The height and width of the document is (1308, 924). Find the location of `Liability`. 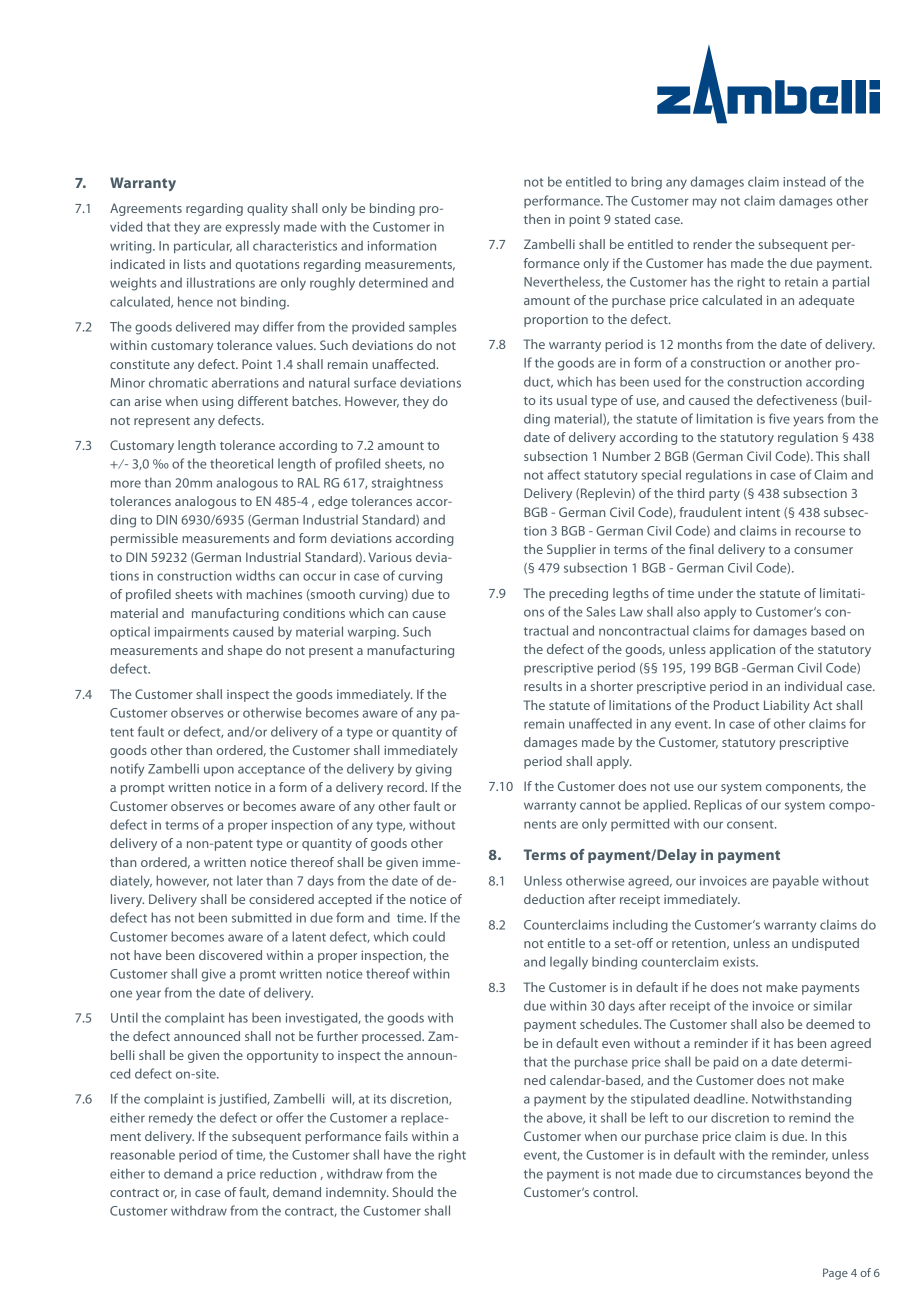

Liability is located at coordinates (787, 706).
